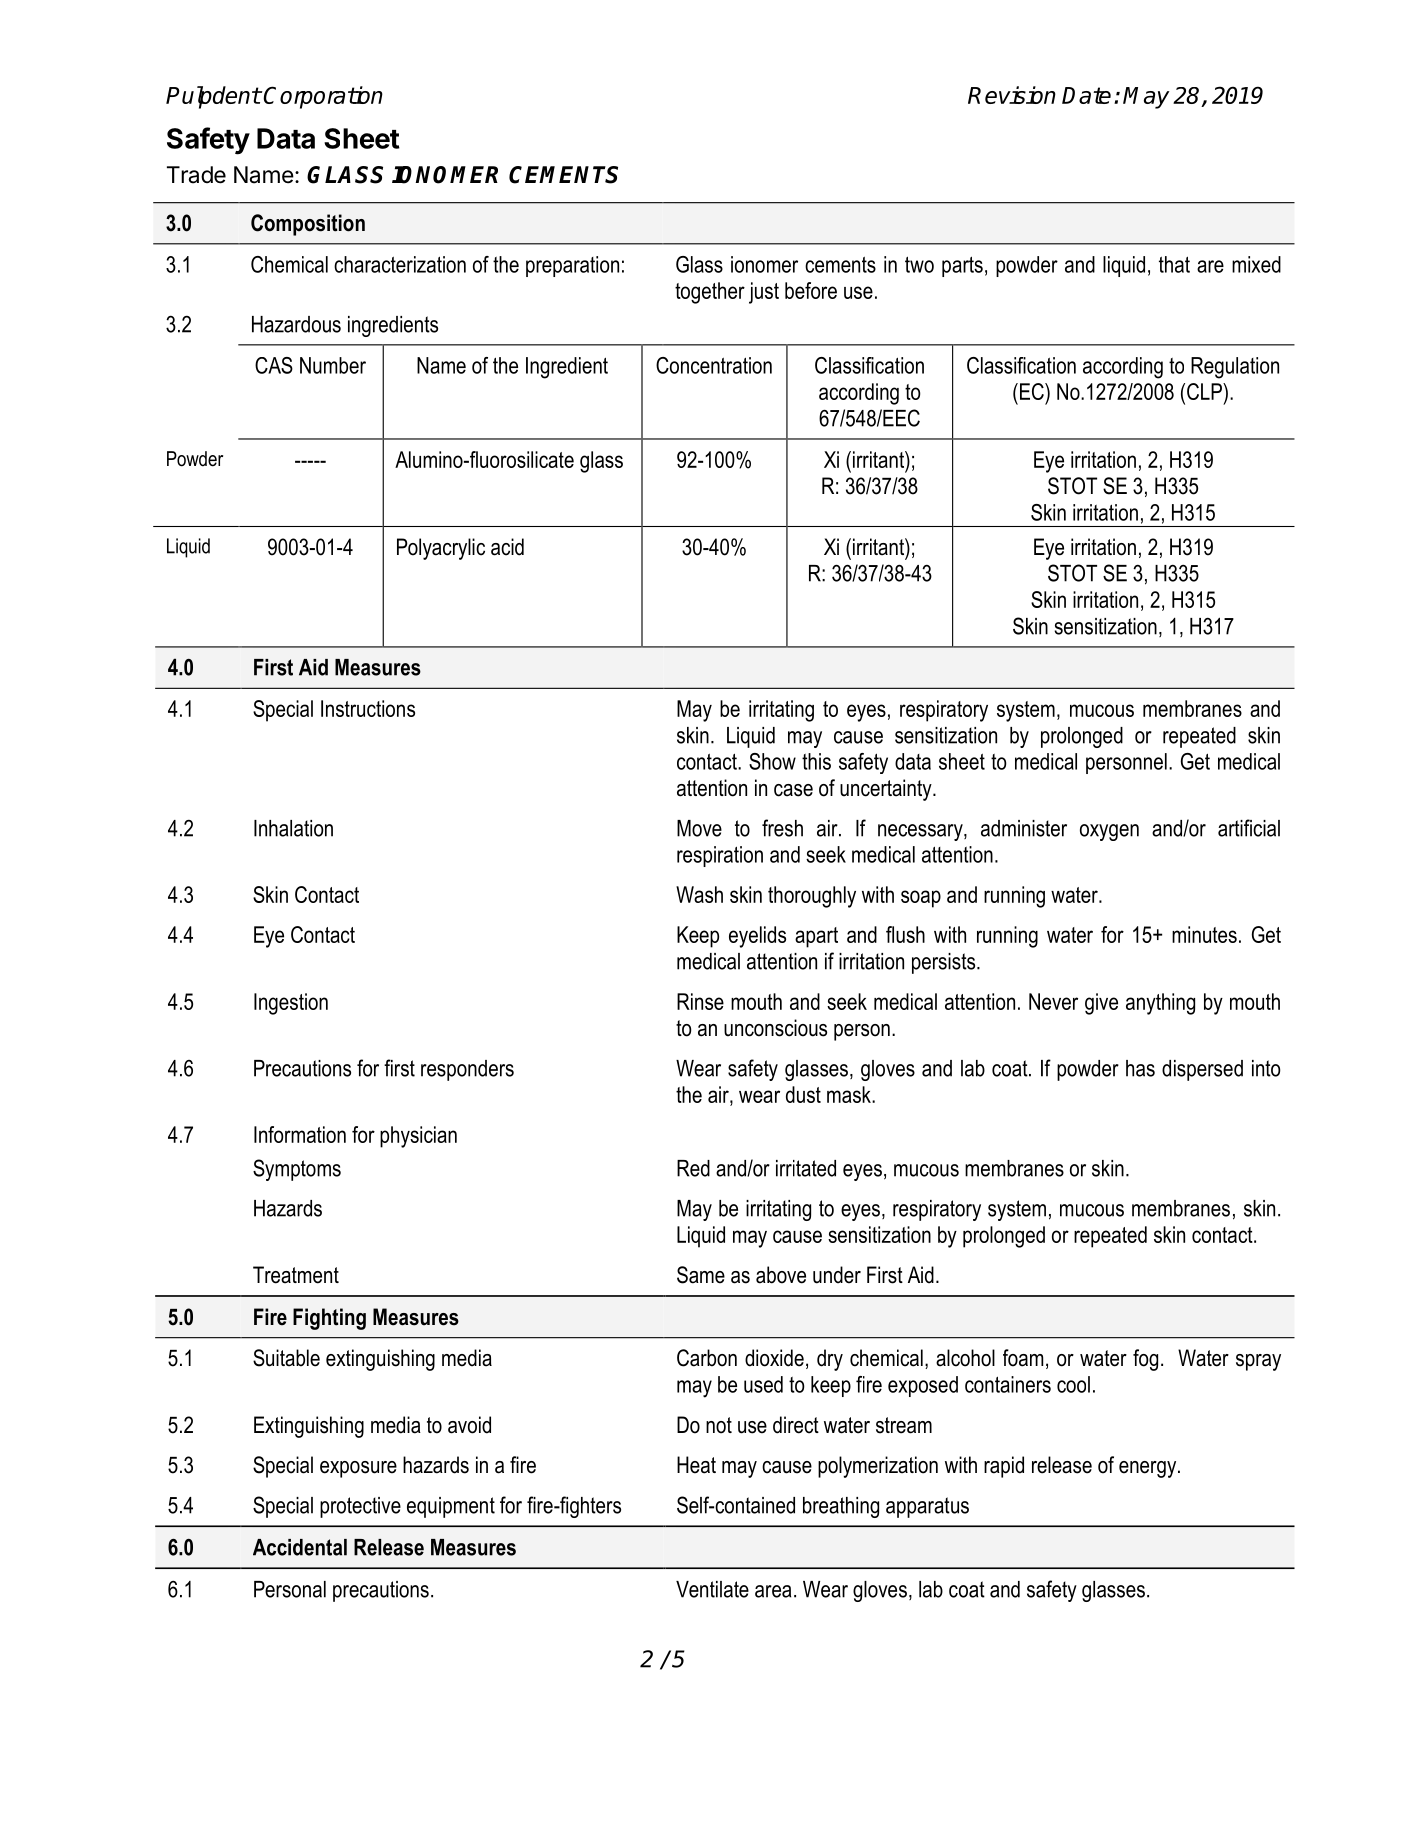  What do you see at coordinates (712, 1589) in the image?
I see `Ventilate` at bounding box center [712, 1589].
